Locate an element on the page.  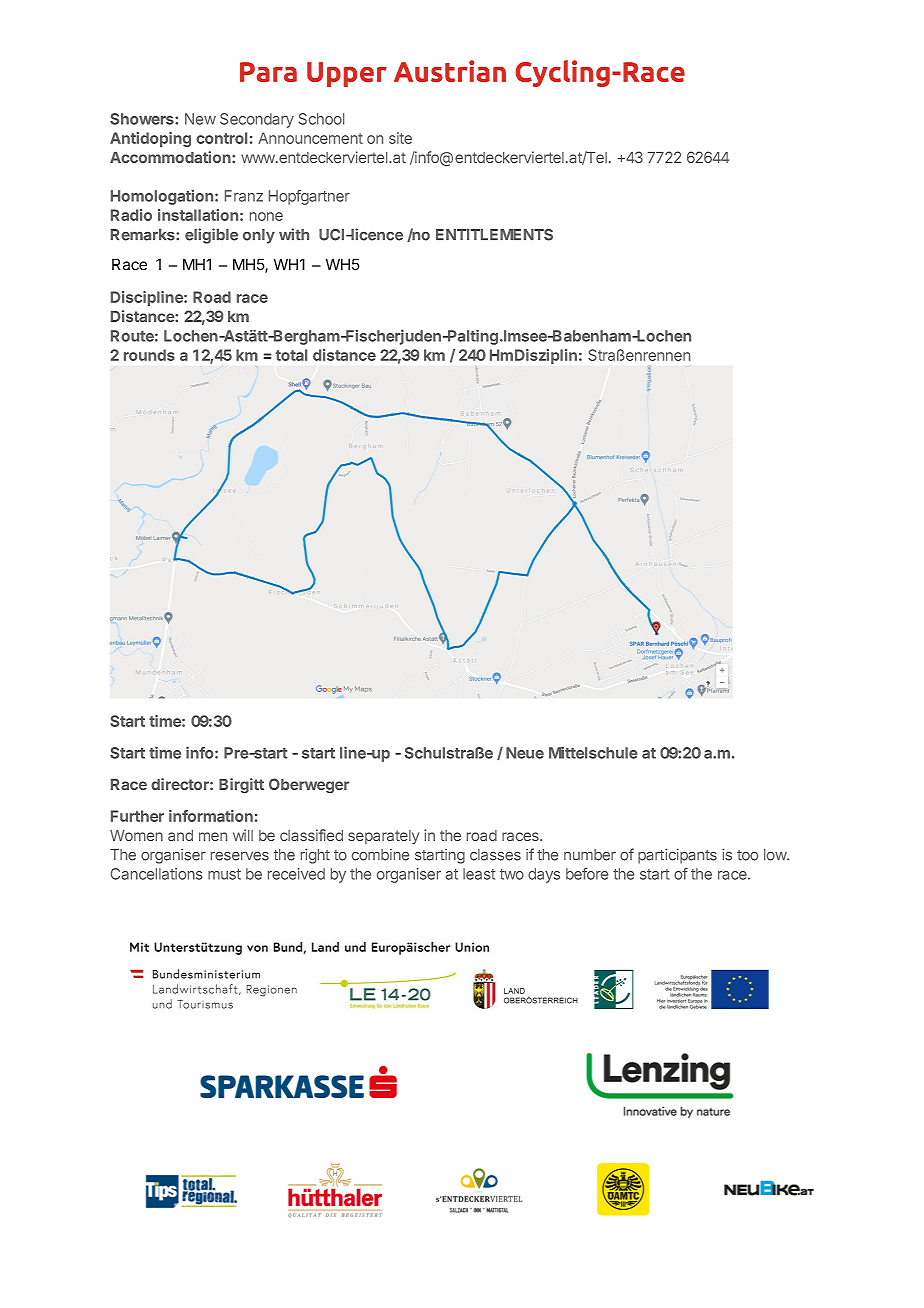
total is located at coordinates (291, 355).
